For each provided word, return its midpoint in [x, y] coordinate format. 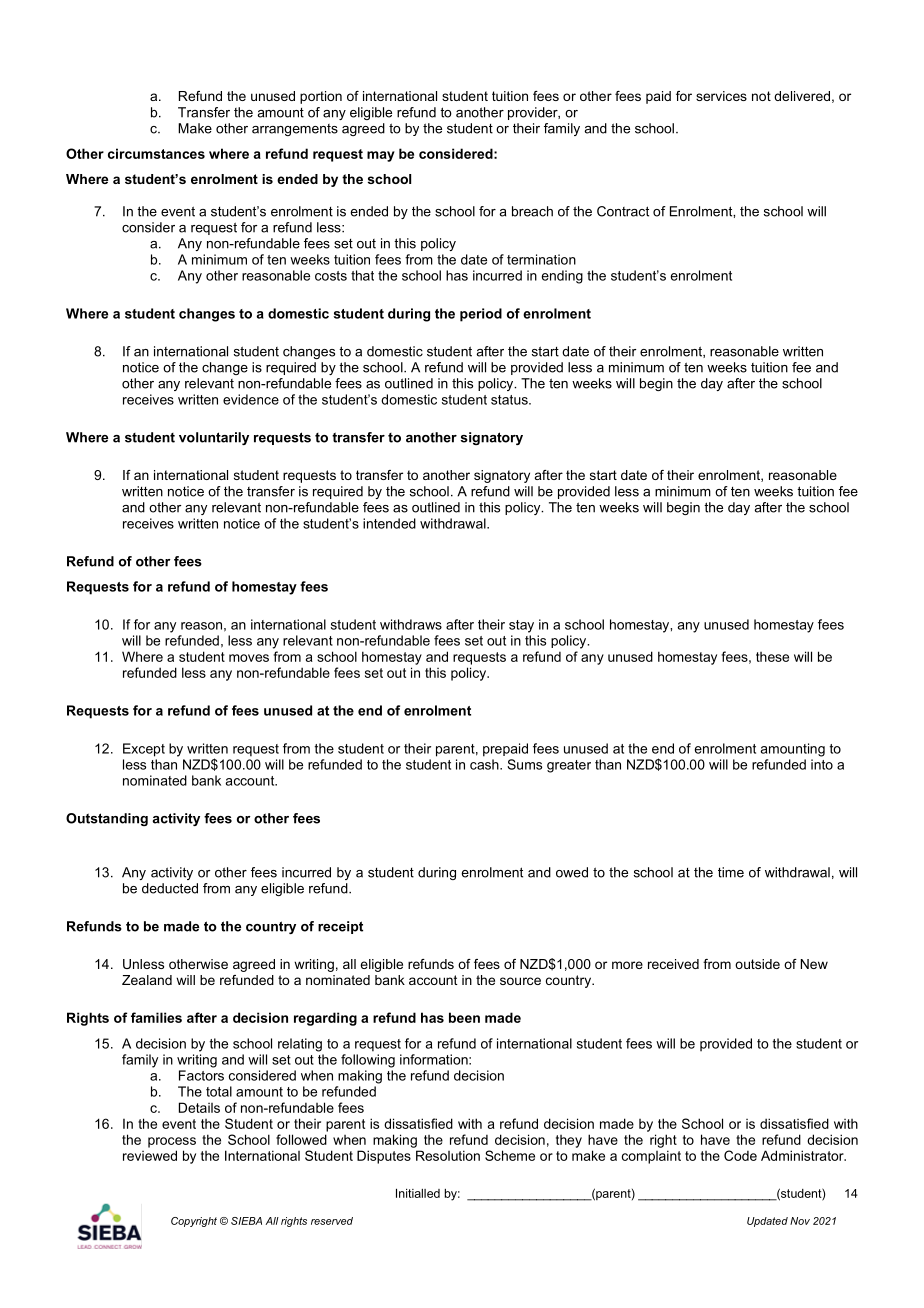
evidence [251, 399]
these [772, 657]
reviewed [150, 1155]
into [822, 764]
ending [562, 277]
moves [249, 658]
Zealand [147, 980]
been [464, 1017]
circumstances [156, 153]
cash [485, 764]
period [481, 315]
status [510, 400]
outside [757, 964]
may [381, 156]
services [721, 96]
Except [144, 750]
